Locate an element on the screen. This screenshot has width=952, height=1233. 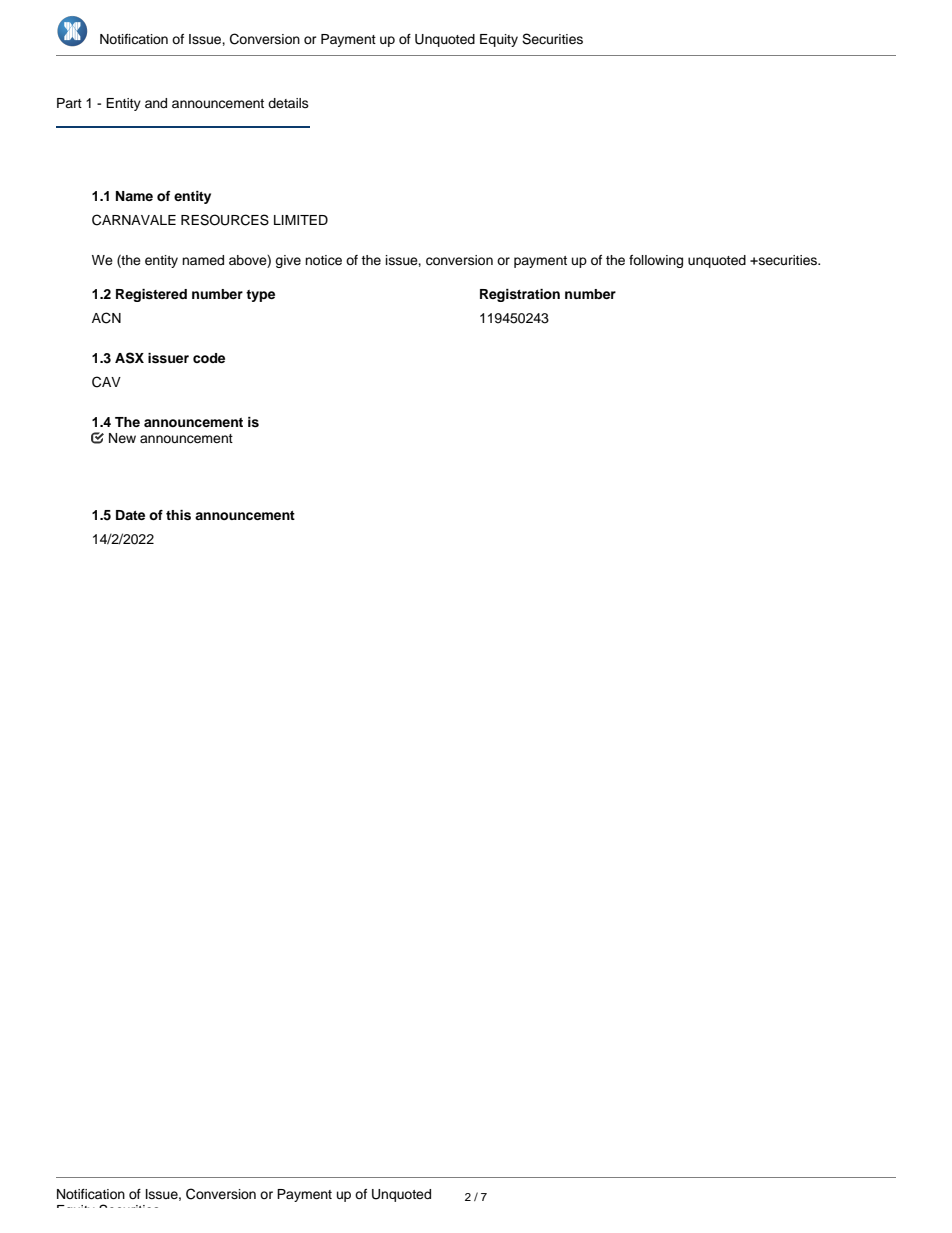
New is located at coordinates (122, 438).
